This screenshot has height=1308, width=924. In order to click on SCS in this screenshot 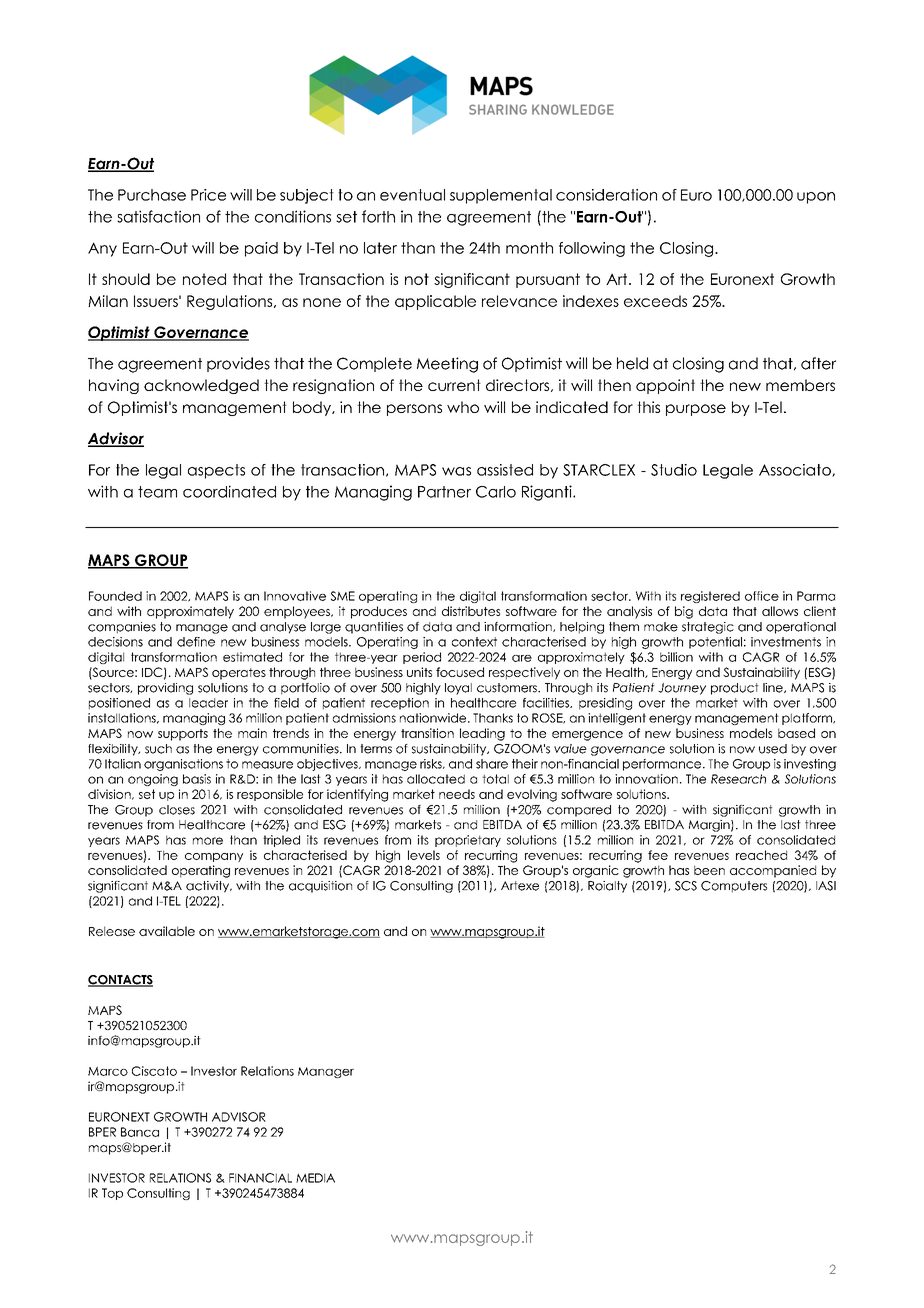, I will do `click(686, 886)`.
